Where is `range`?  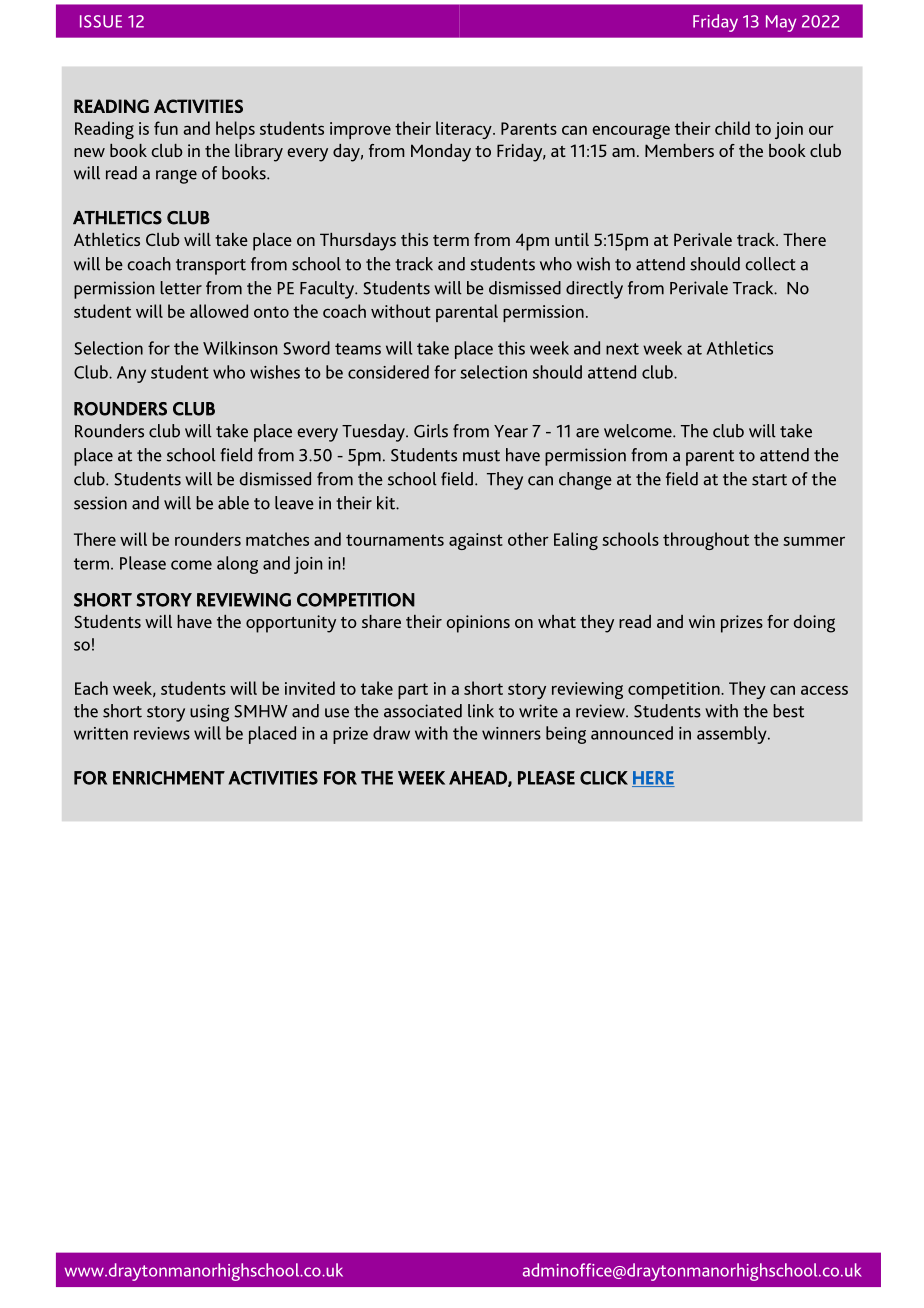
range is located at coordinates (176, 177).
